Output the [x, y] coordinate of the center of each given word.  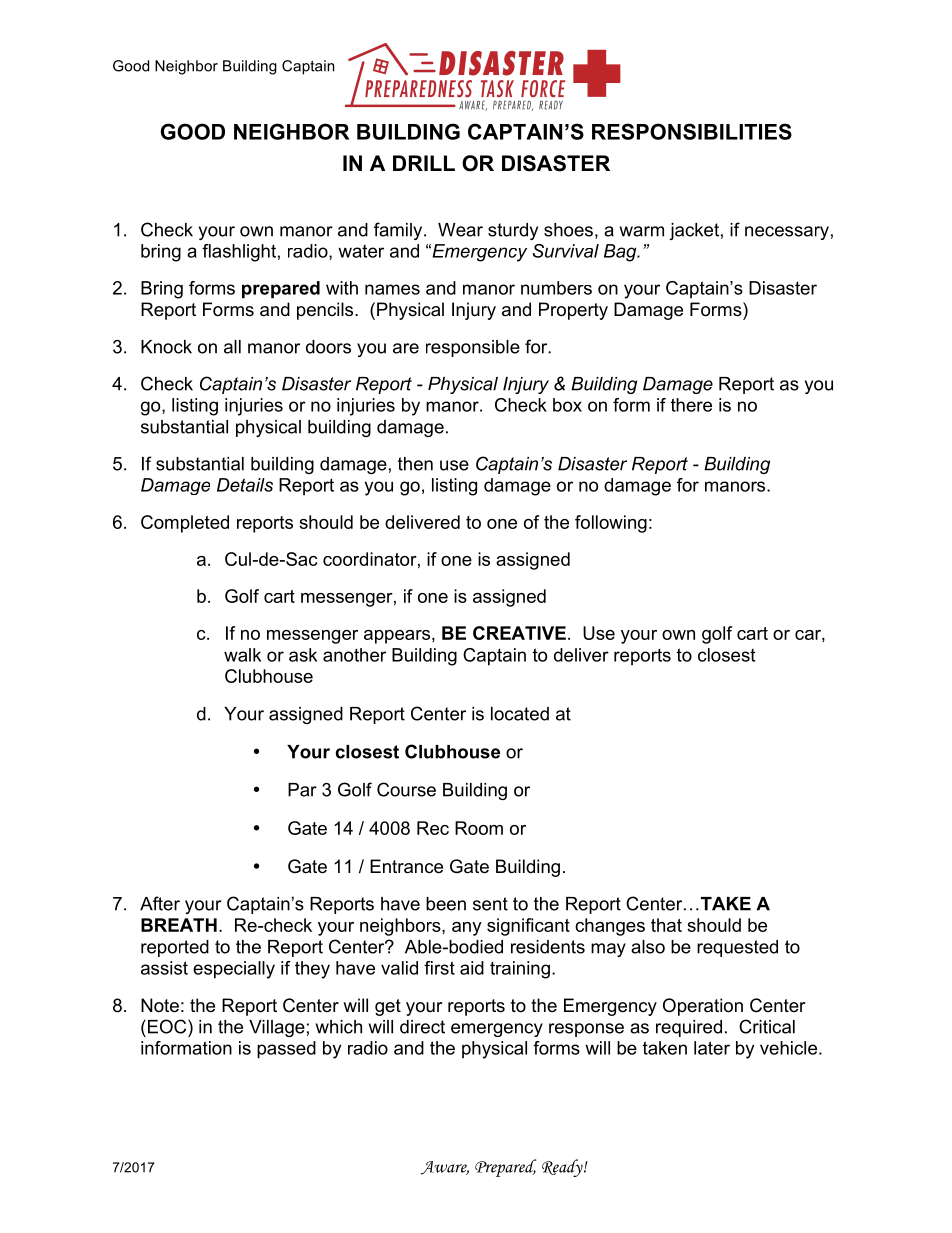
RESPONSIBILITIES [692, 131]
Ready [563, 1168]
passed [286, 1050]
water [361, 251]
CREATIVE [519, 633]
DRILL [424, 163]
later [712, 1048]
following [611, 524]
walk [242, 655]
